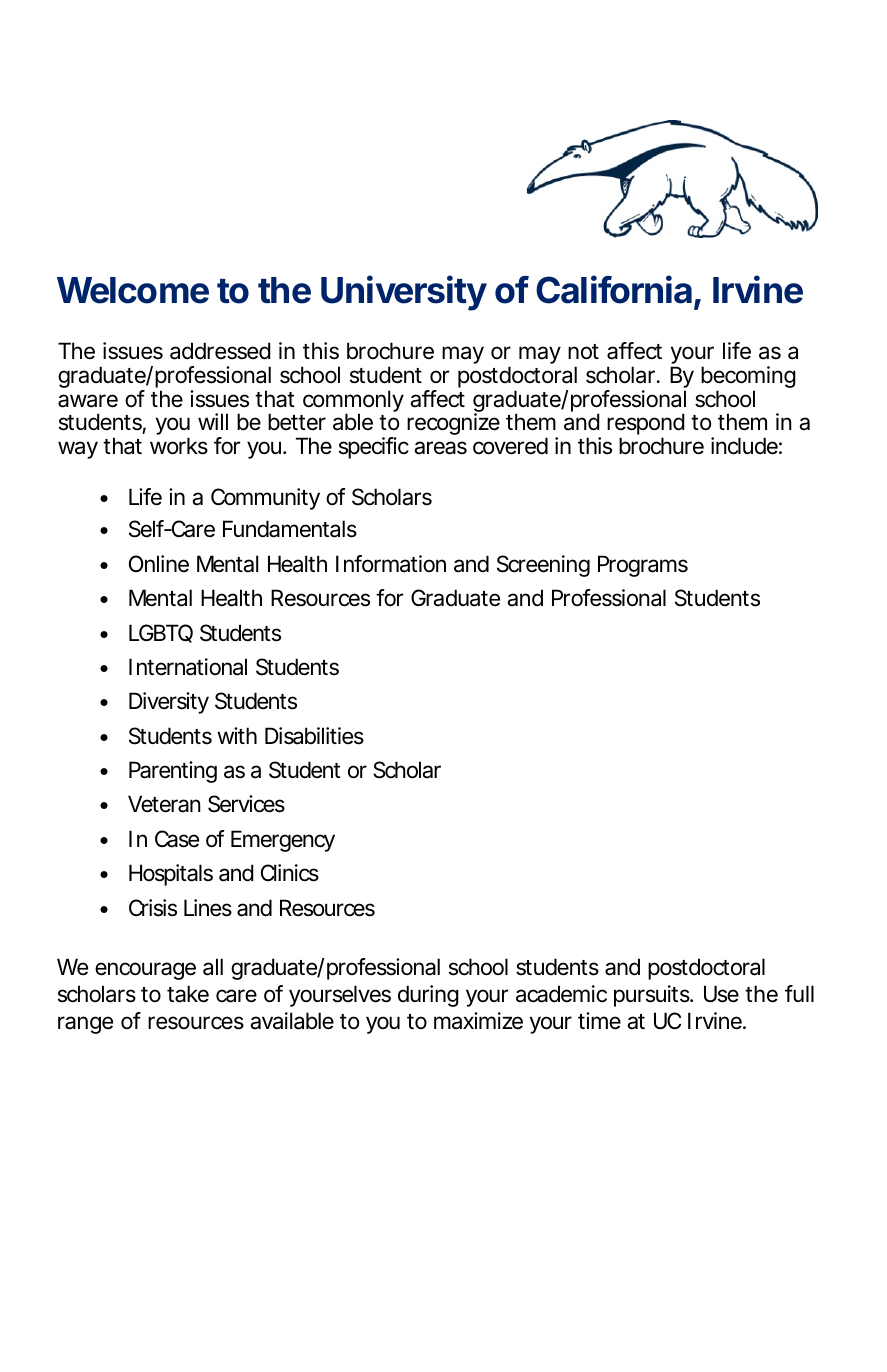  Describe the element at coordinates (391, 564) in the screenshot. I see `Information` at that location.
